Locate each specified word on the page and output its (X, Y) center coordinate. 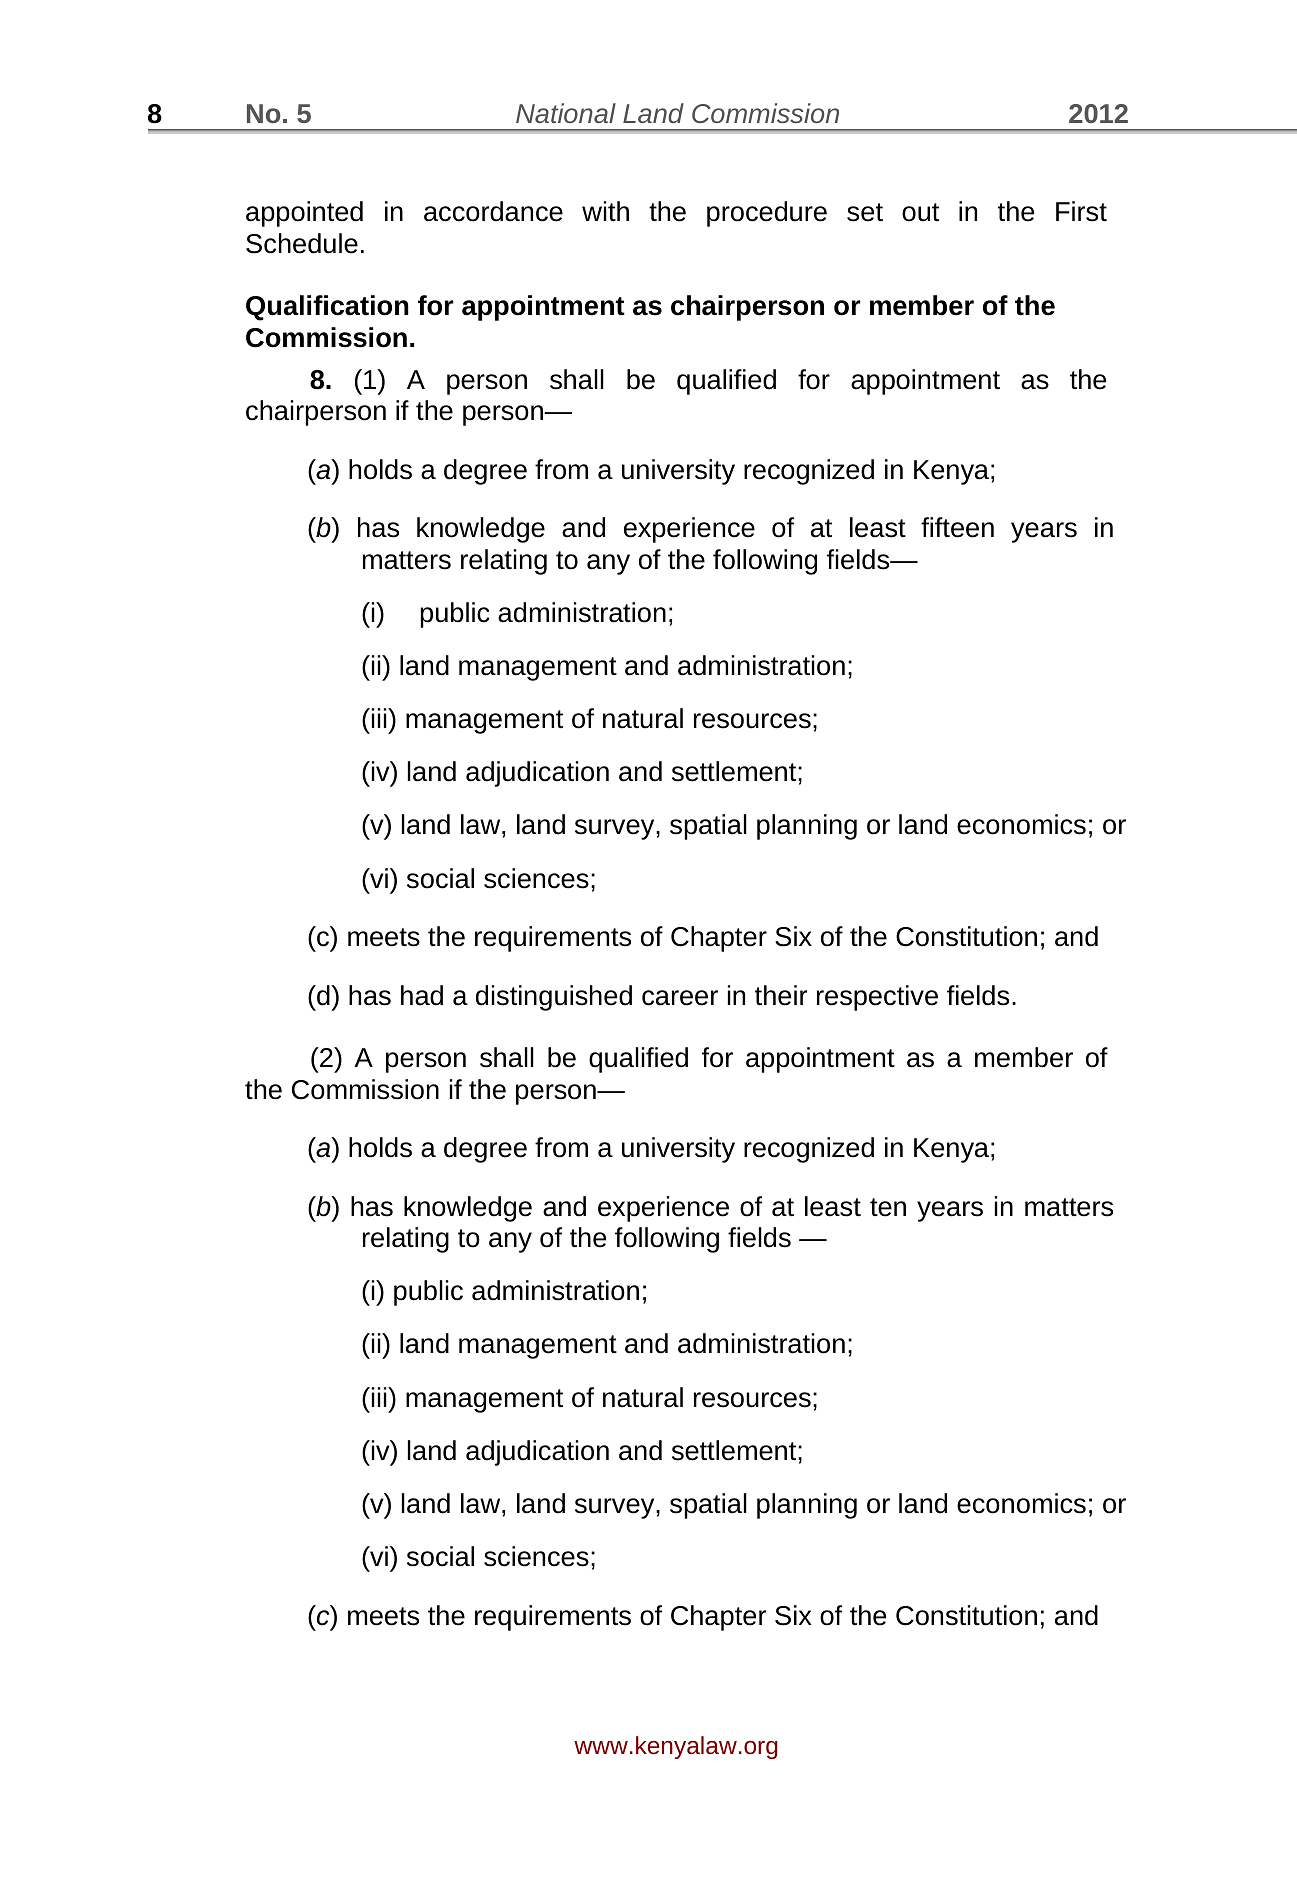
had (422, 995)
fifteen (957, 527)
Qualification (327, 308)
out (920, 212)
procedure (767, 214)
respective (877, 998)
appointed (304, 214)
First (1081, 211)
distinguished (554, 998)
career (680, 998)
